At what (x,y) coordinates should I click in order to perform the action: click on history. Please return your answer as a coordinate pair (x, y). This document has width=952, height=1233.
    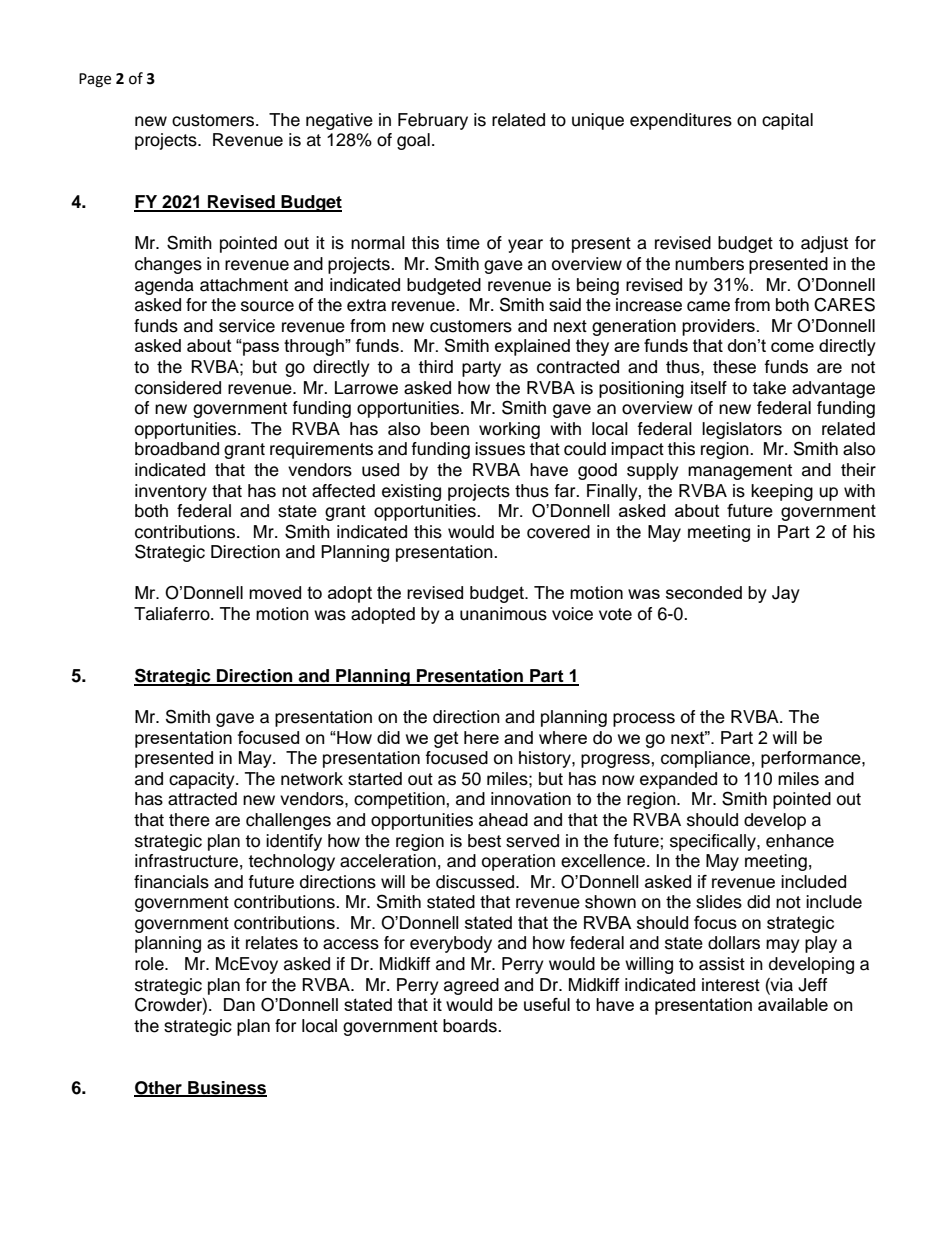
    Looking at the image, I should click on (546, 759).
